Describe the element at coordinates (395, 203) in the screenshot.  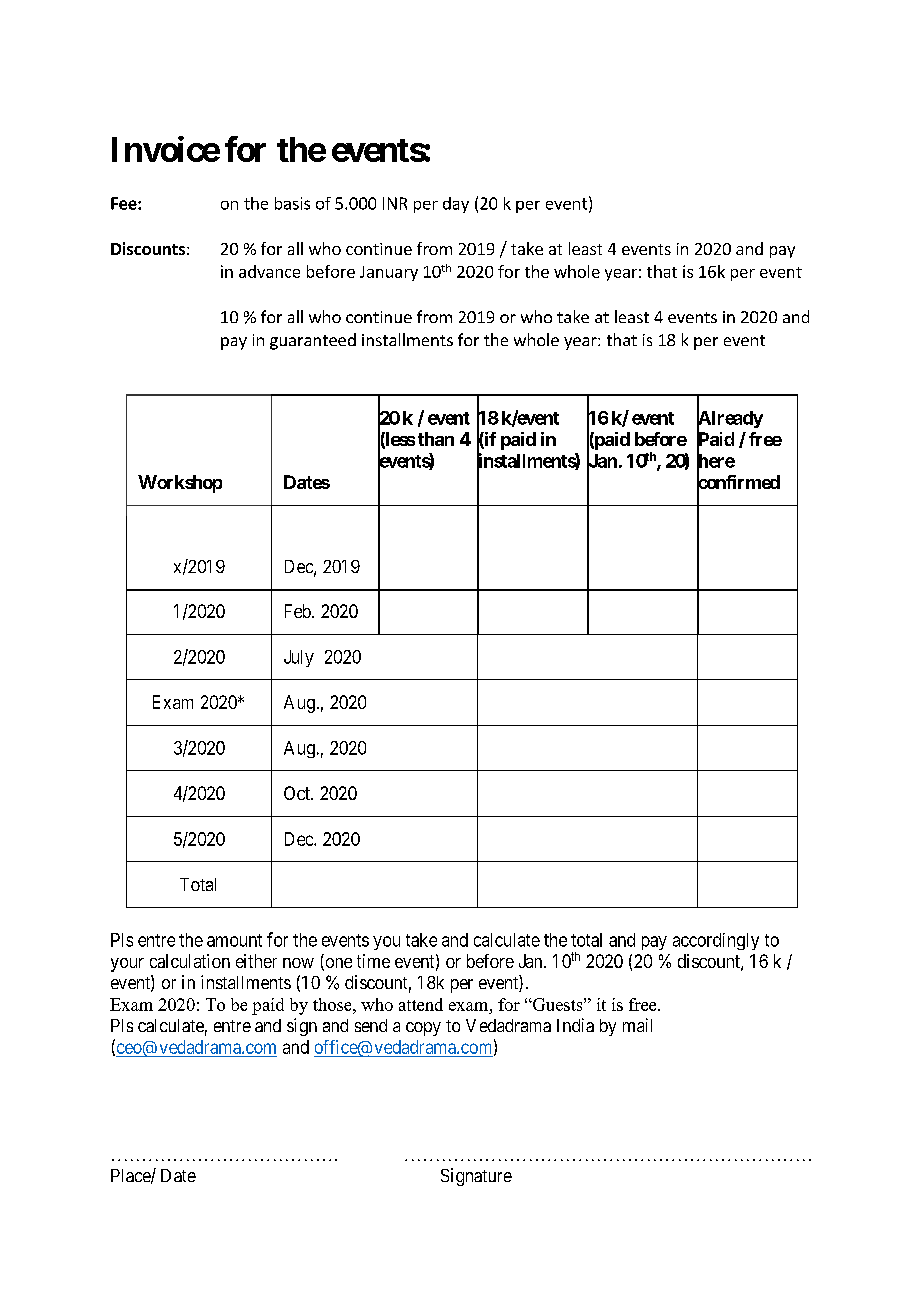
I see `INR` at that location.
